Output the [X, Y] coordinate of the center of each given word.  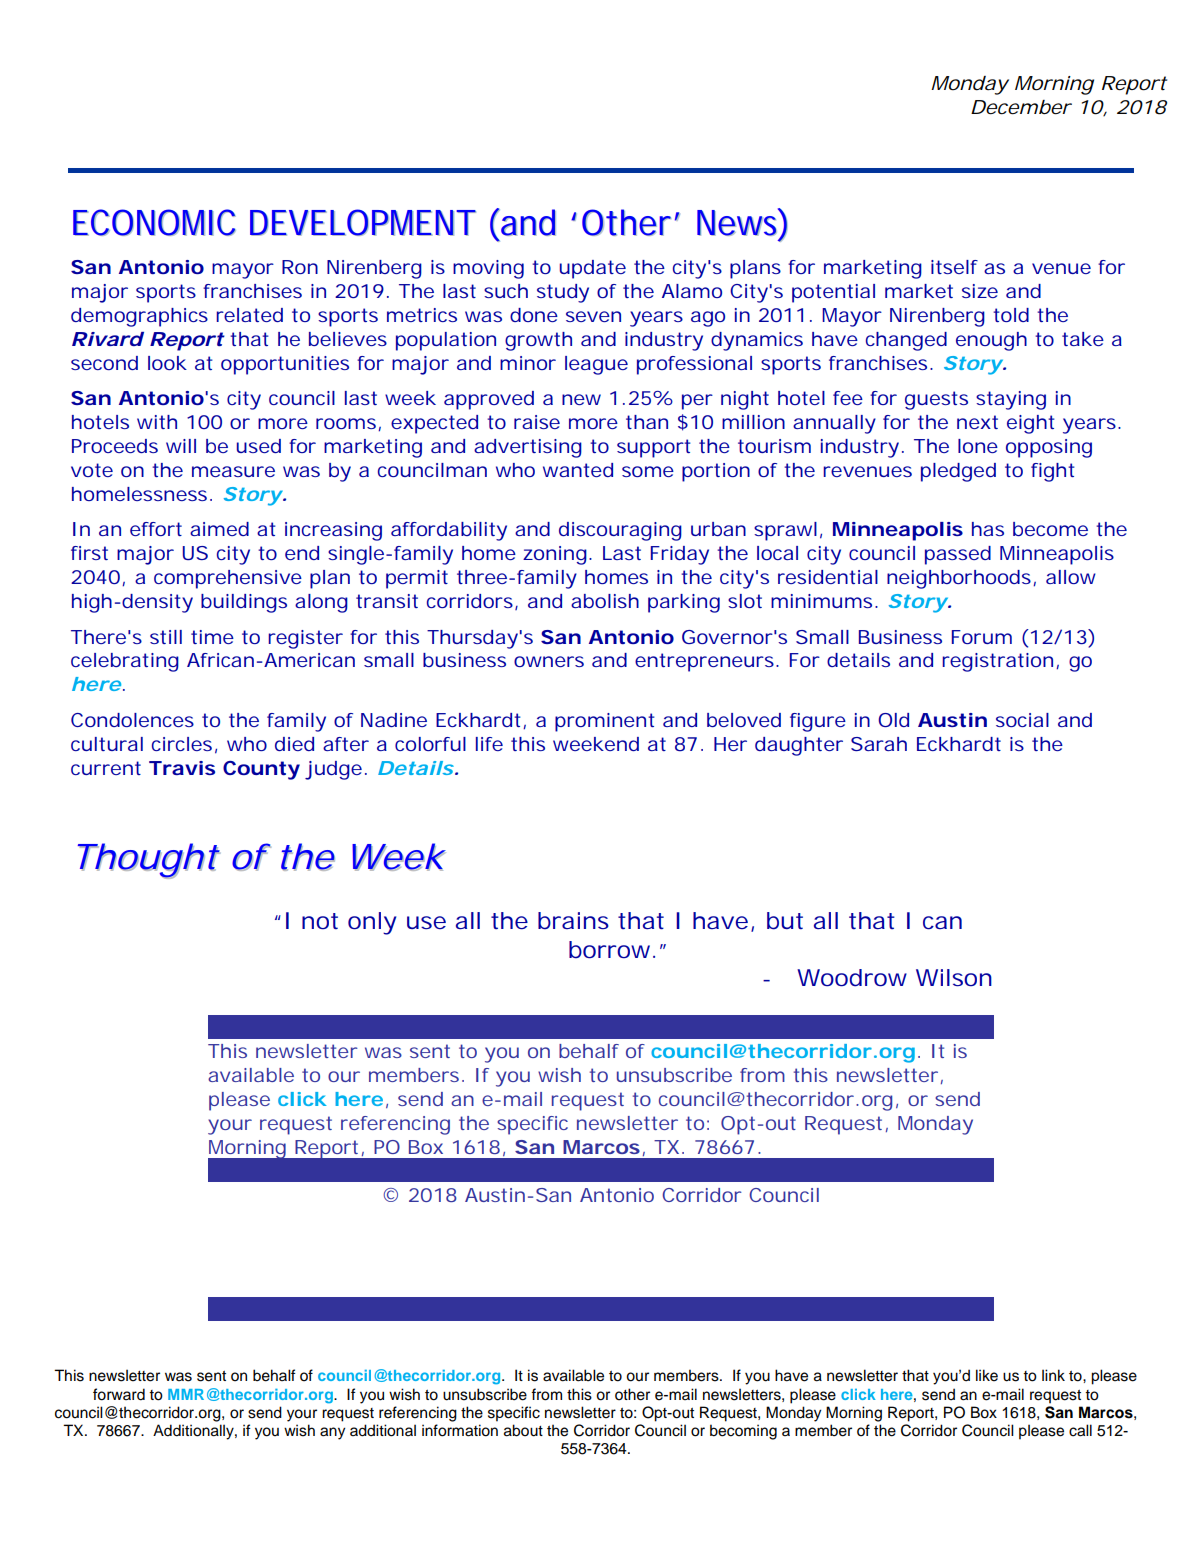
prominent [605, 722]
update [593, 269]
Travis [182, 768]
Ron [300, 267]
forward [119, 1394]
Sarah [879, 744]
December [1021, 107]
